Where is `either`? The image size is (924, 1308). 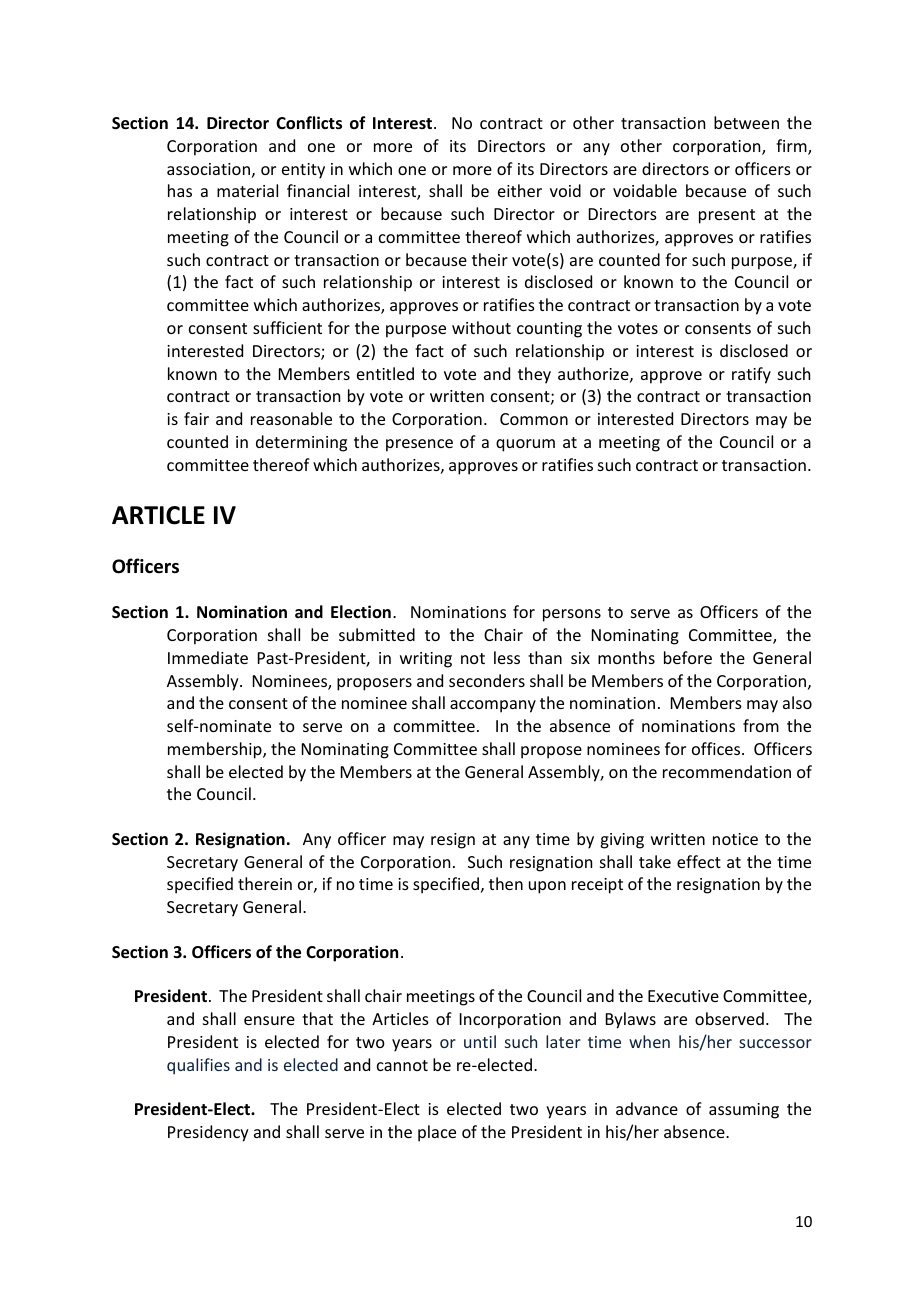 either is located at coordinates (520, 190).
